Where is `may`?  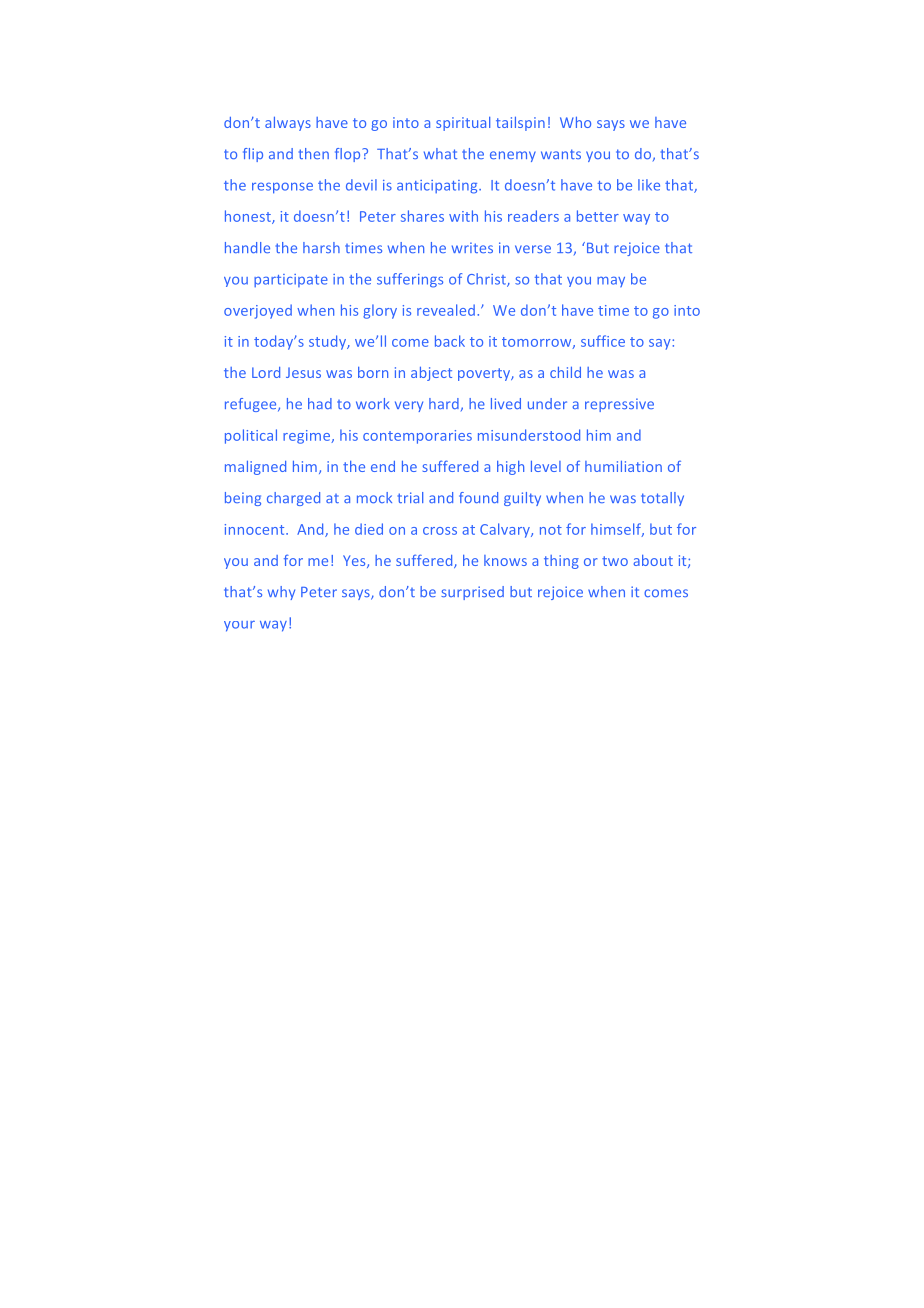
may is located at coordinates (611, 281).
